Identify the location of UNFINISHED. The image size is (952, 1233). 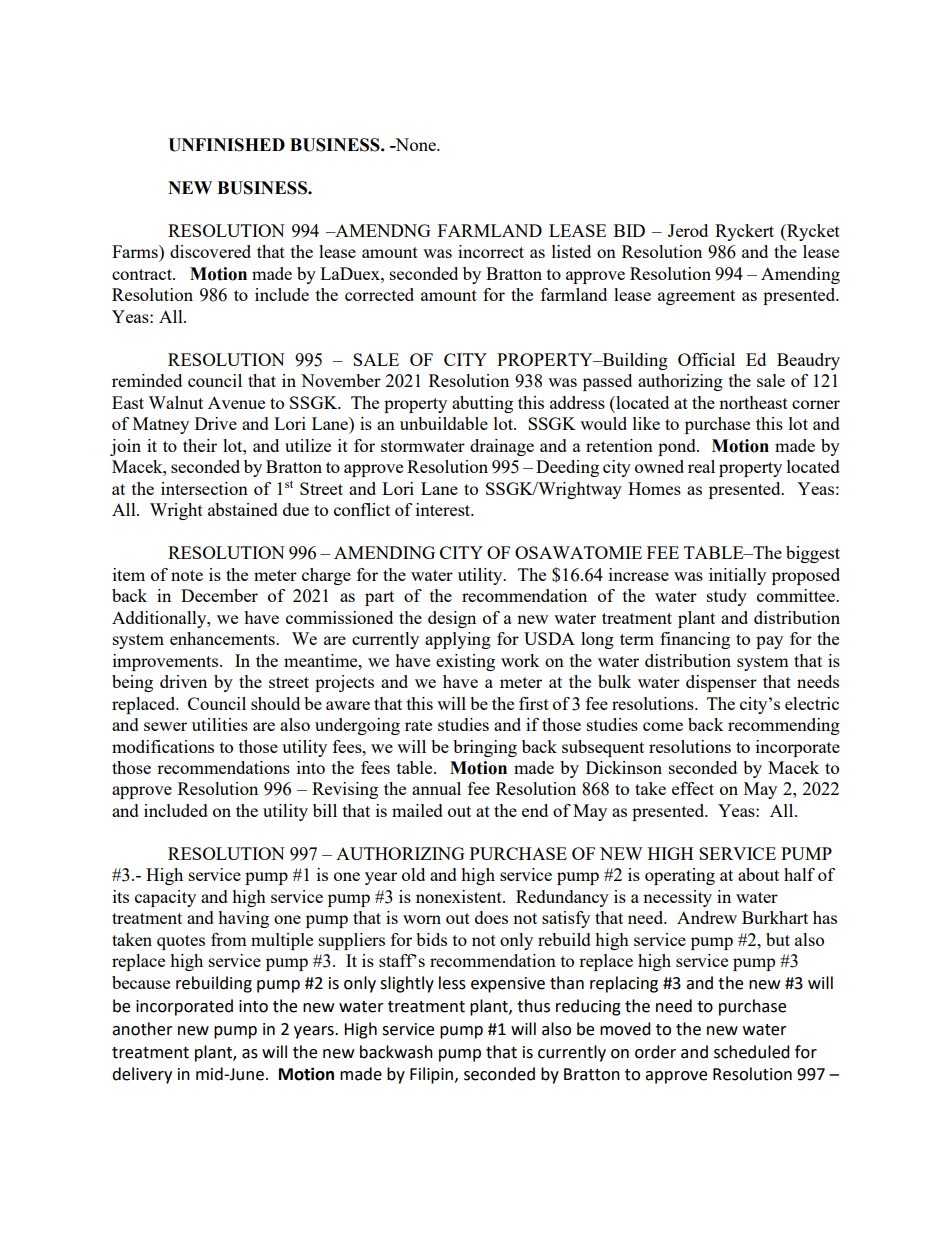
(226, 145).
